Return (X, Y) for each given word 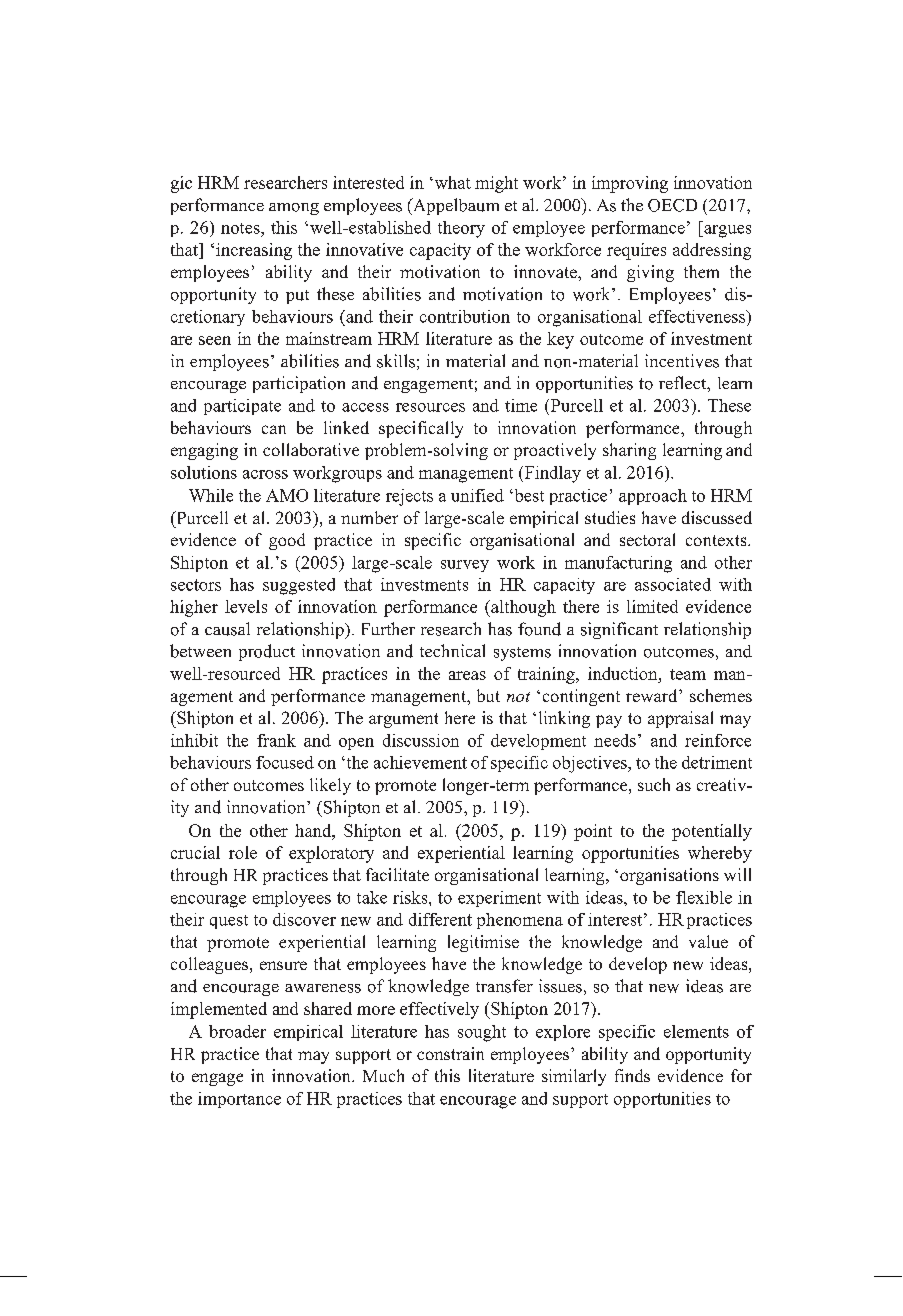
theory (461, 229)
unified (477, 495)
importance (239, 1100)
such (654, 784)
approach (653, 497)
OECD (672, 205)
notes (241, 228)
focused (285, 762)
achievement (420, 762)
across (265, 474)
